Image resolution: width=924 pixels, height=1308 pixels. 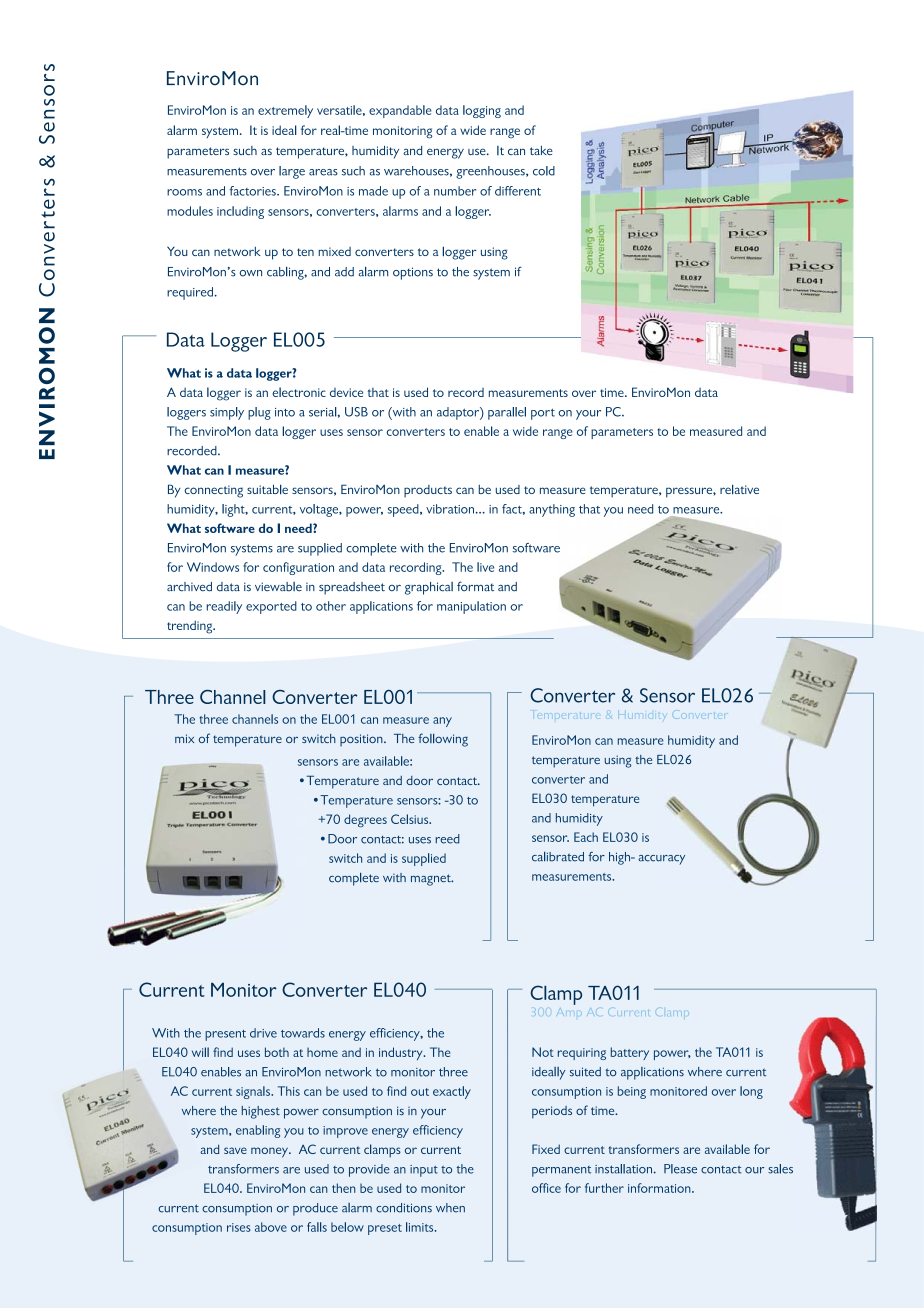 What do you see at coordinates (450, 1208) in the page?
I see `when` at bounding box center [450, 1208].
